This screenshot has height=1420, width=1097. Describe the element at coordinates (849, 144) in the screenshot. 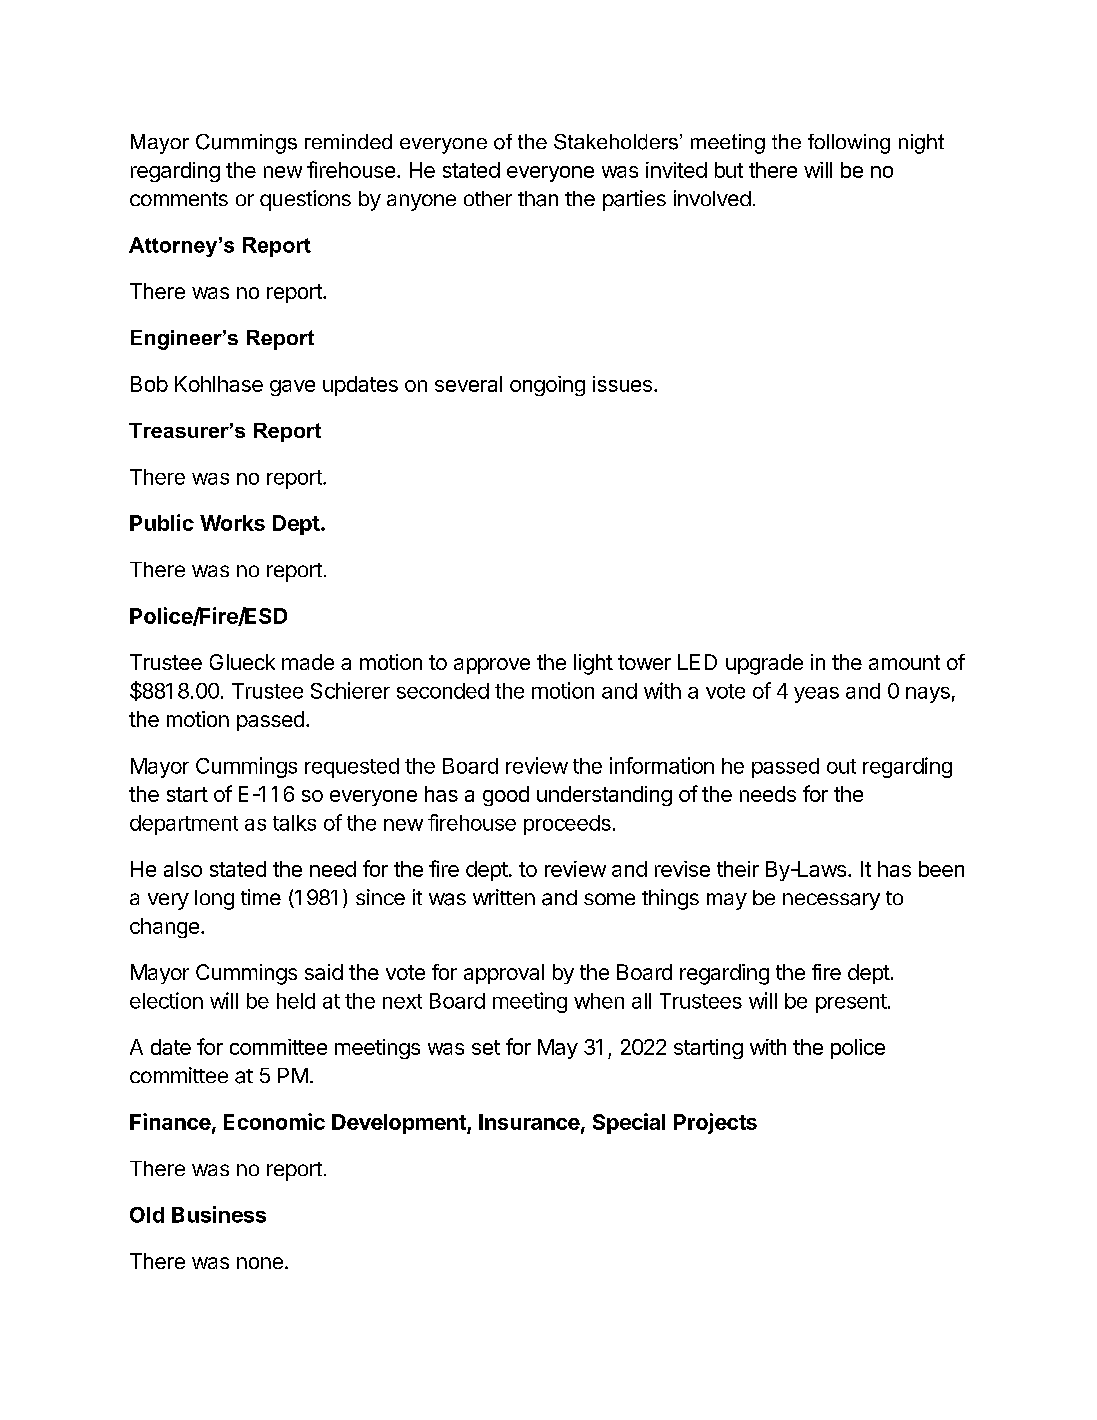

I see `following` at that location.
